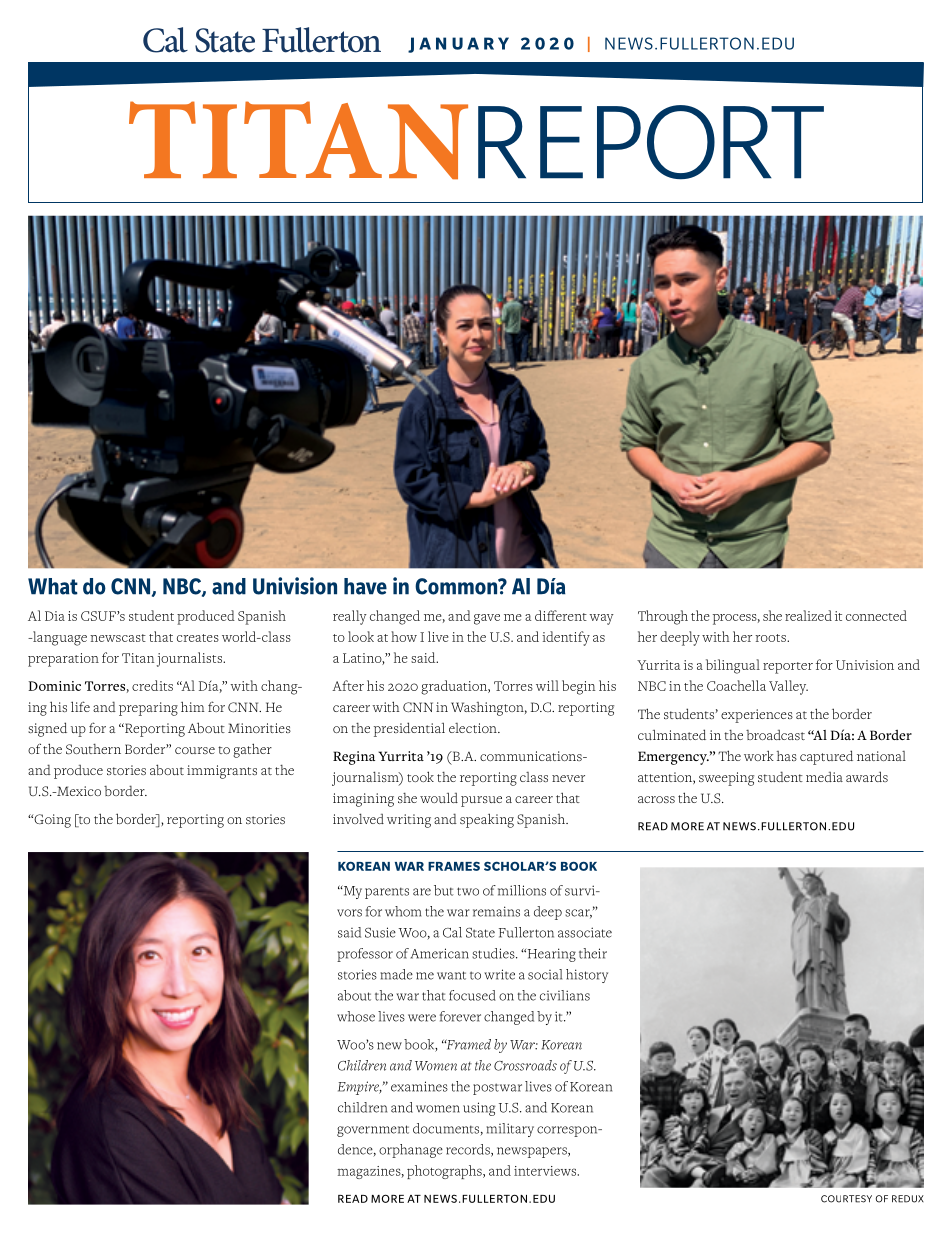  Describe the element at coordinates (472, 995) in the image. I see `focused` at that location.
